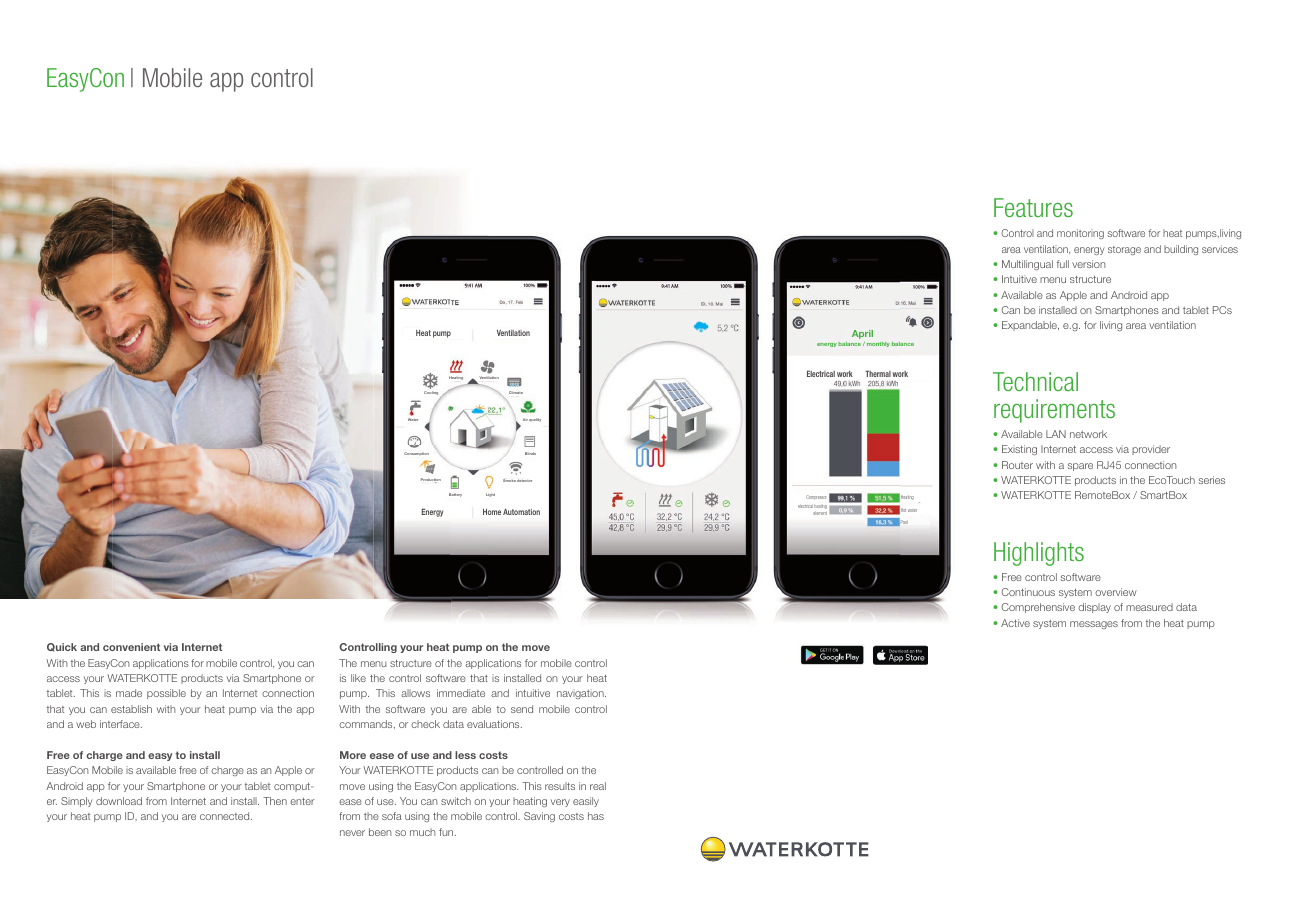 The image size is (1308, 924). What do you see at coordinates (525, 419) in the screenshot?
I see `Air` at bounding box center [525, 419].
